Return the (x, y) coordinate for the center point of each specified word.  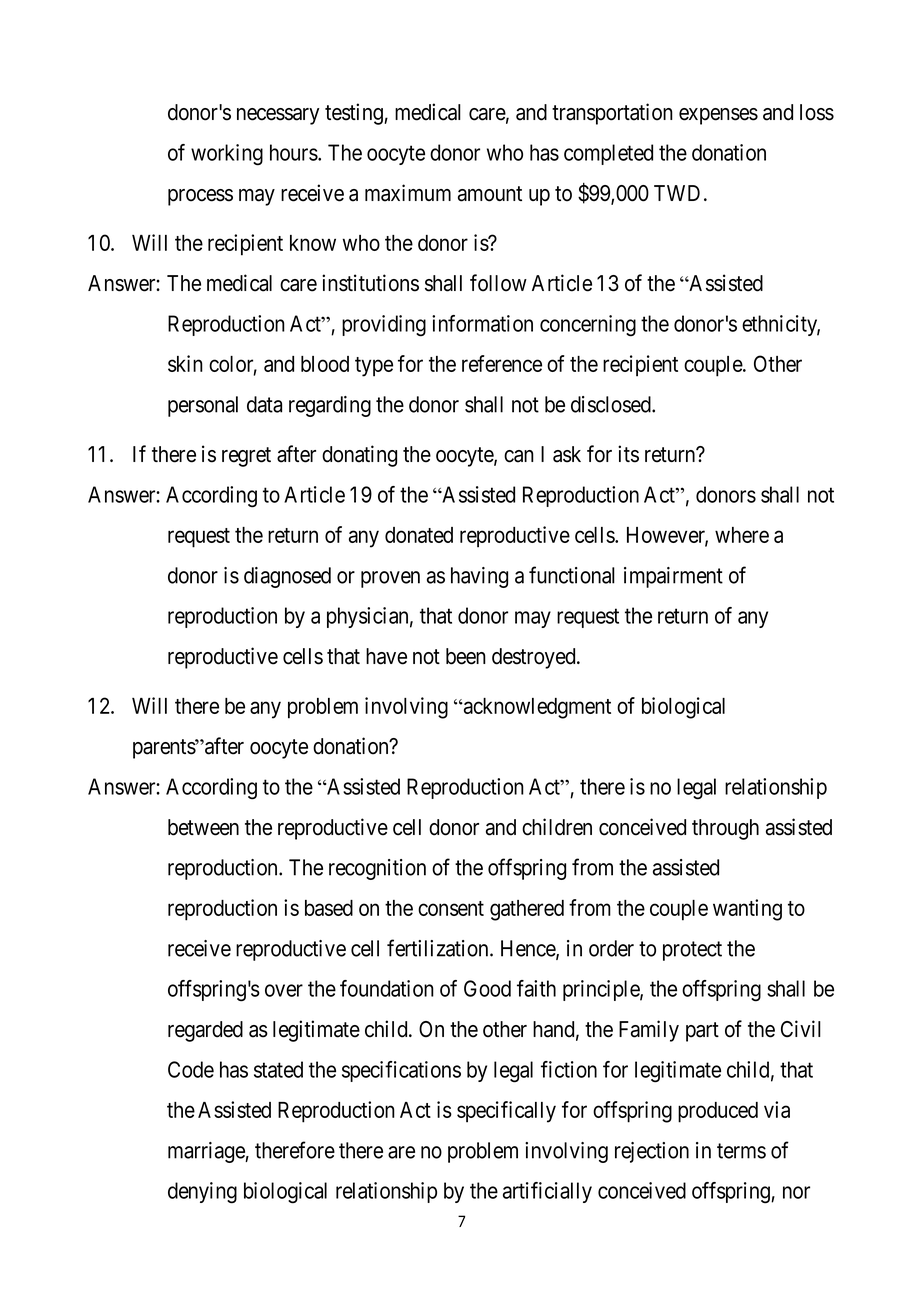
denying (202, 1193)
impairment (673, 577)
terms (741, 1151)
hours (294, 152)
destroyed (535, 658)
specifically (506, 1112)
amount (490, 194)
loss (817, 112)
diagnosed (287, 577)
